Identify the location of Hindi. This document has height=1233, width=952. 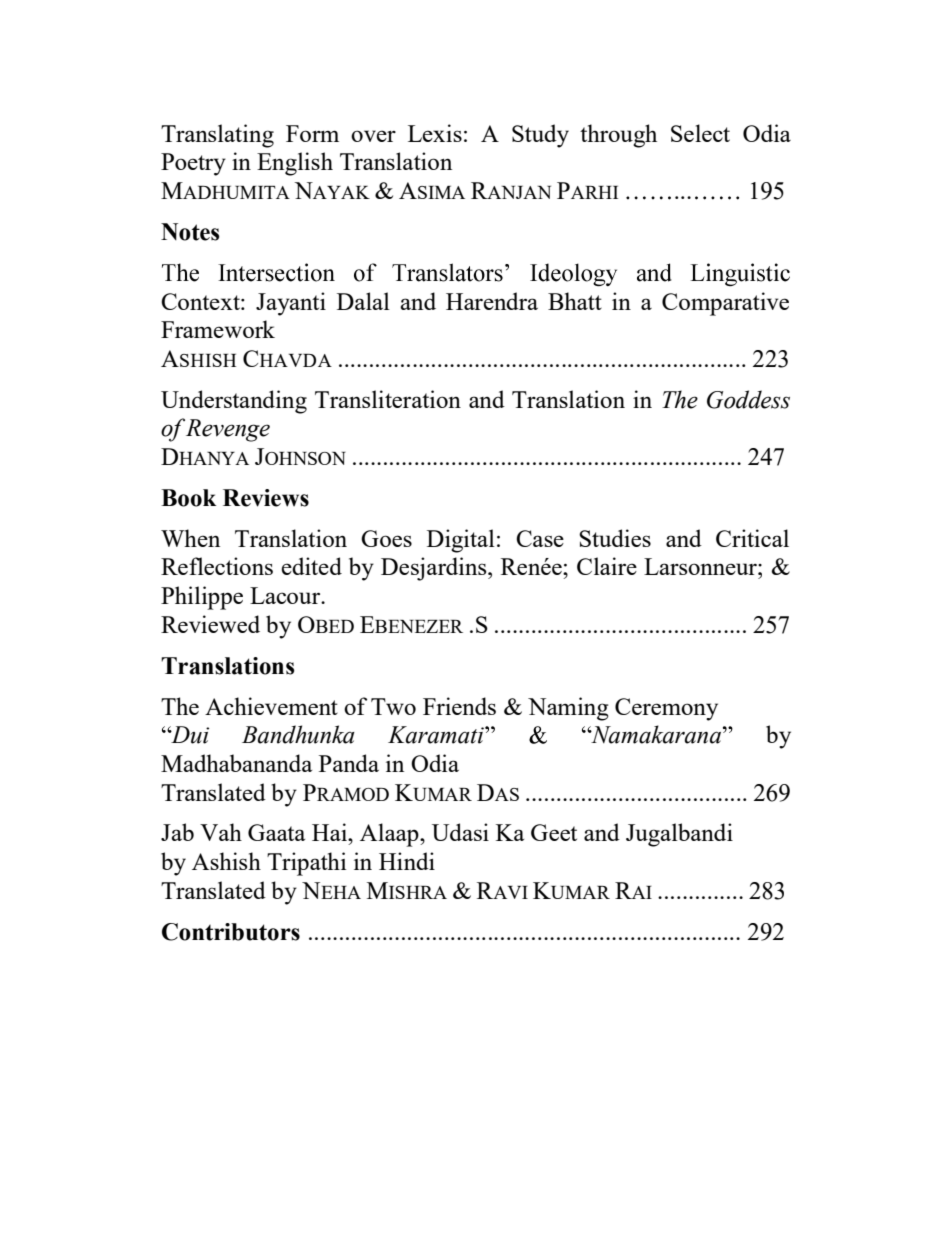
(407, 861).
